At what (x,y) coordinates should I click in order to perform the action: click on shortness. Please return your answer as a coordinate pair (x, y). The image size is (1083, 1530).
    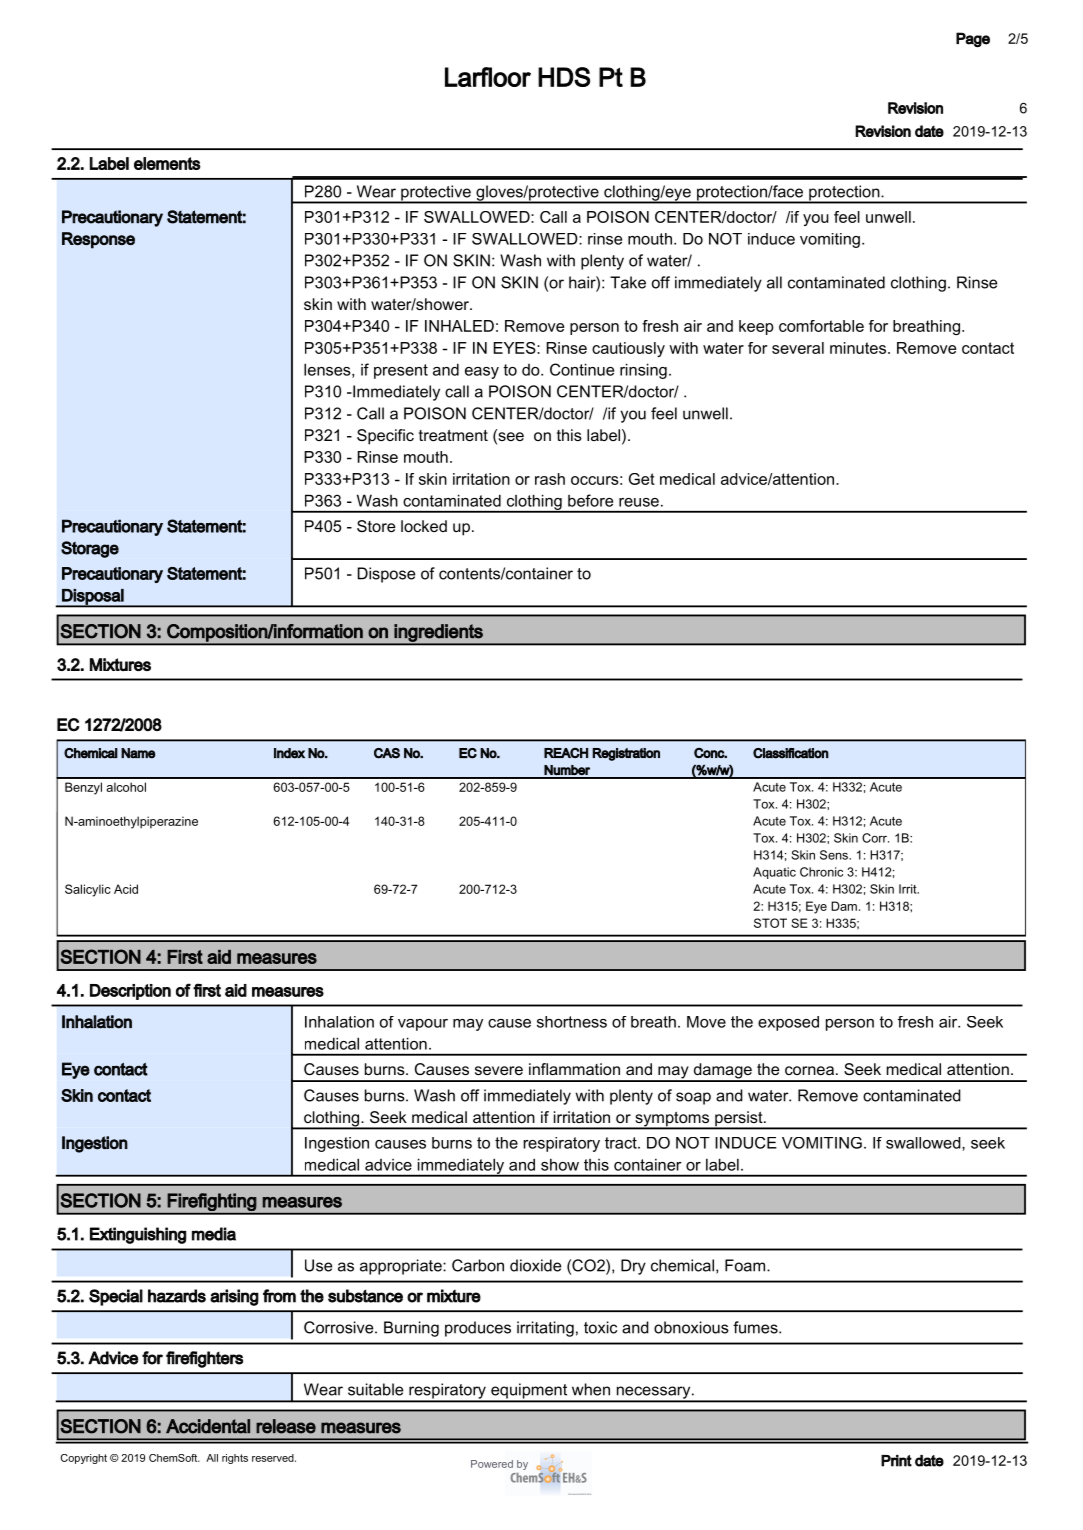
    Looking at the image, I should click on (572, 1022).
